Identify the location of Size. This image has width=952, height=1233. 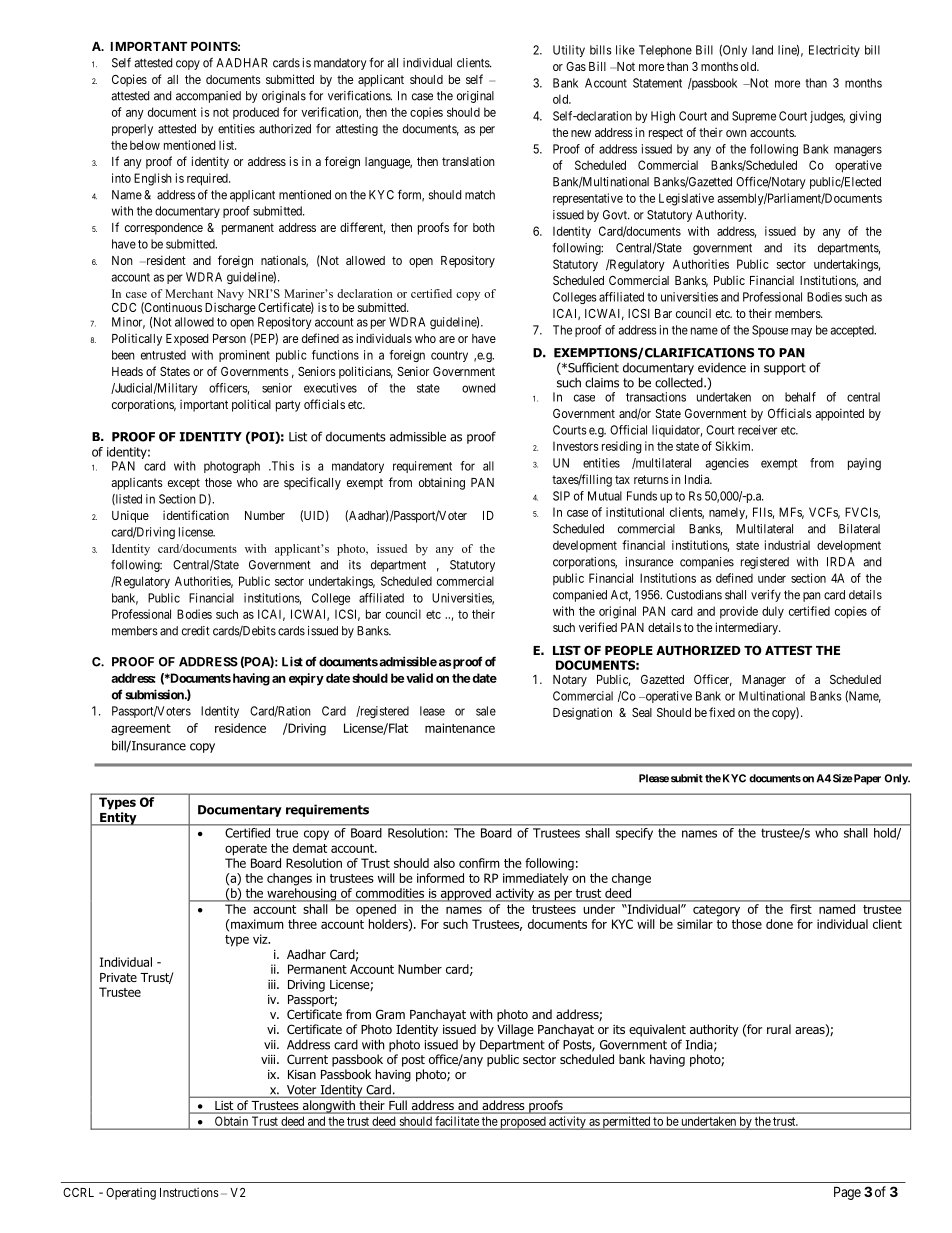
(843, 778).
